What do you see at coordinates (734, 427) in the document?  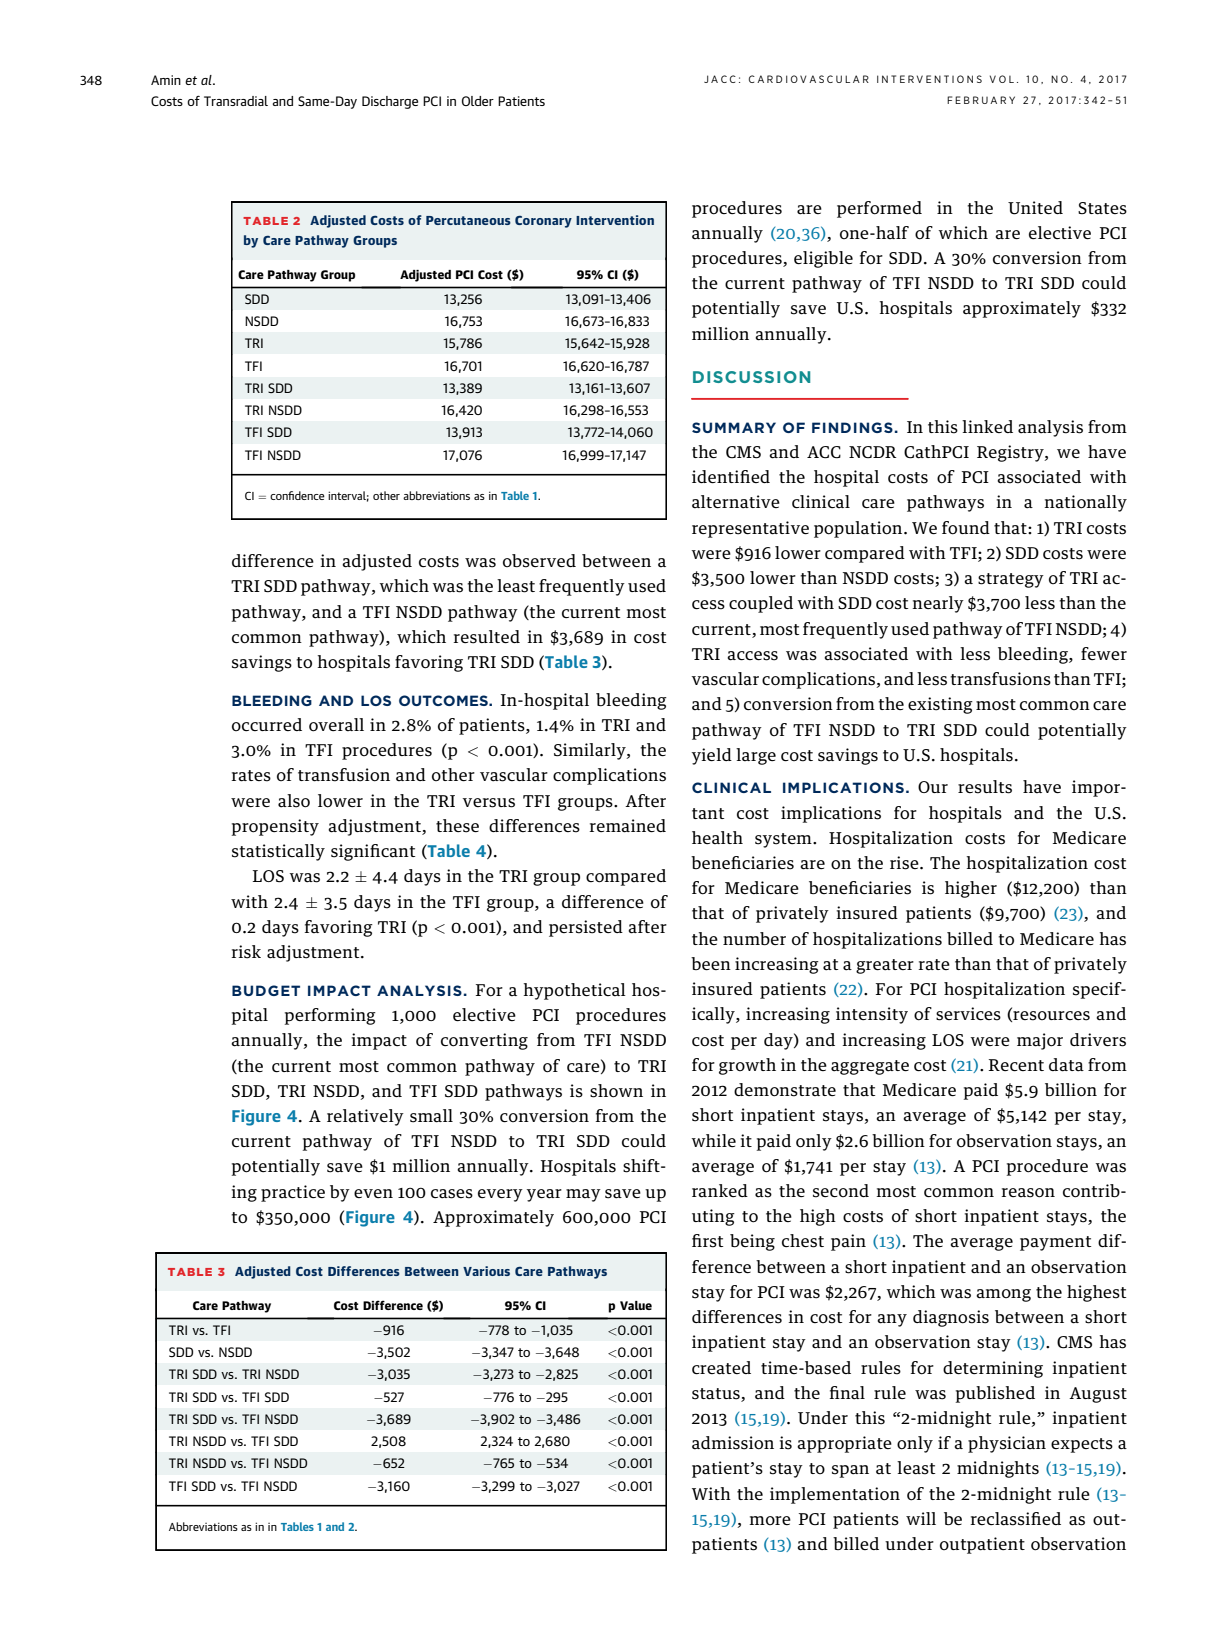 I see `SUMMARY` at bounding box center [734, 427].
